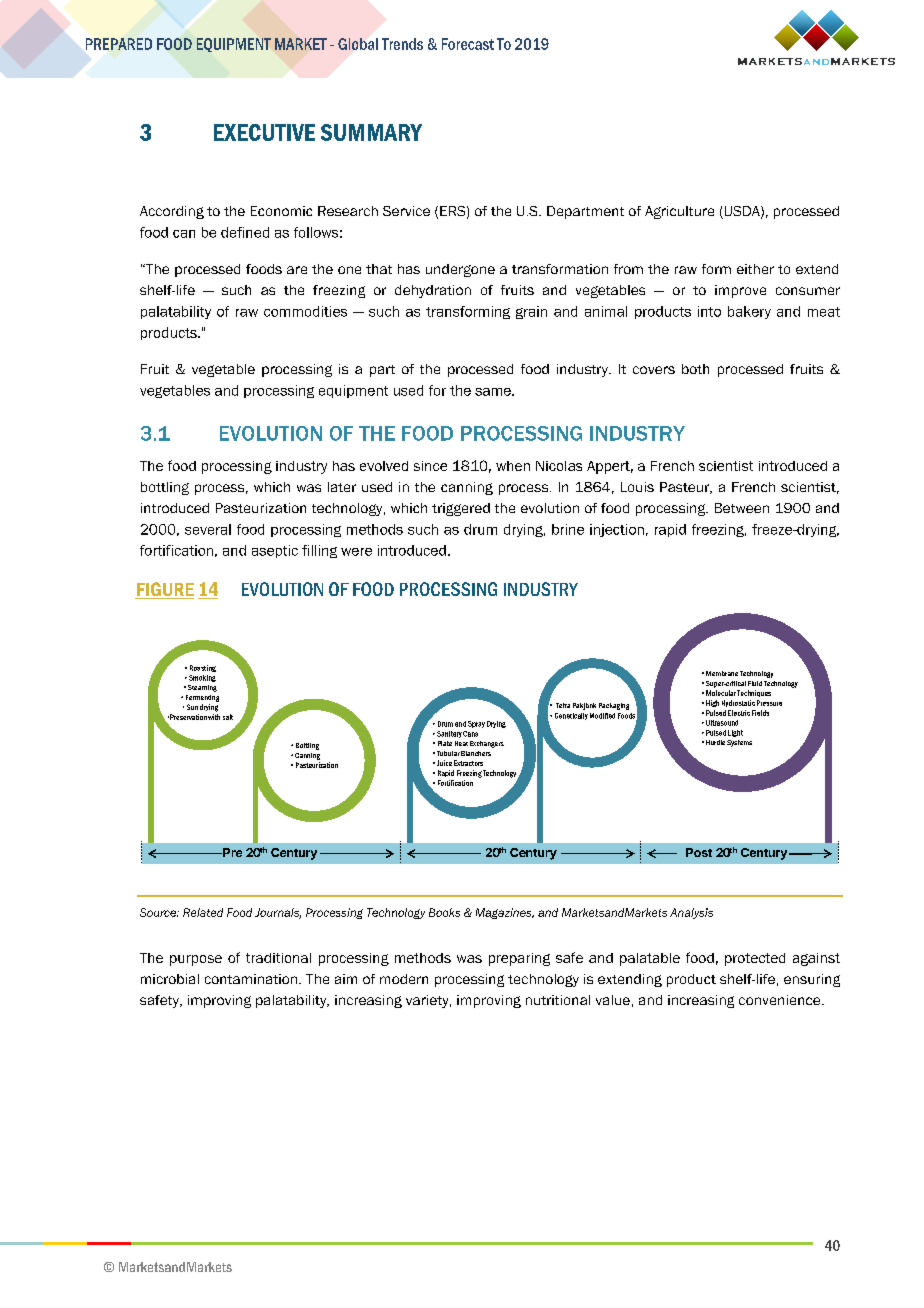 Image resolution: width=924 pixels, height=1308 pixels. Describe the element at coordinates (722, 673) in the screenshot. I see `Membrane` at that location.
